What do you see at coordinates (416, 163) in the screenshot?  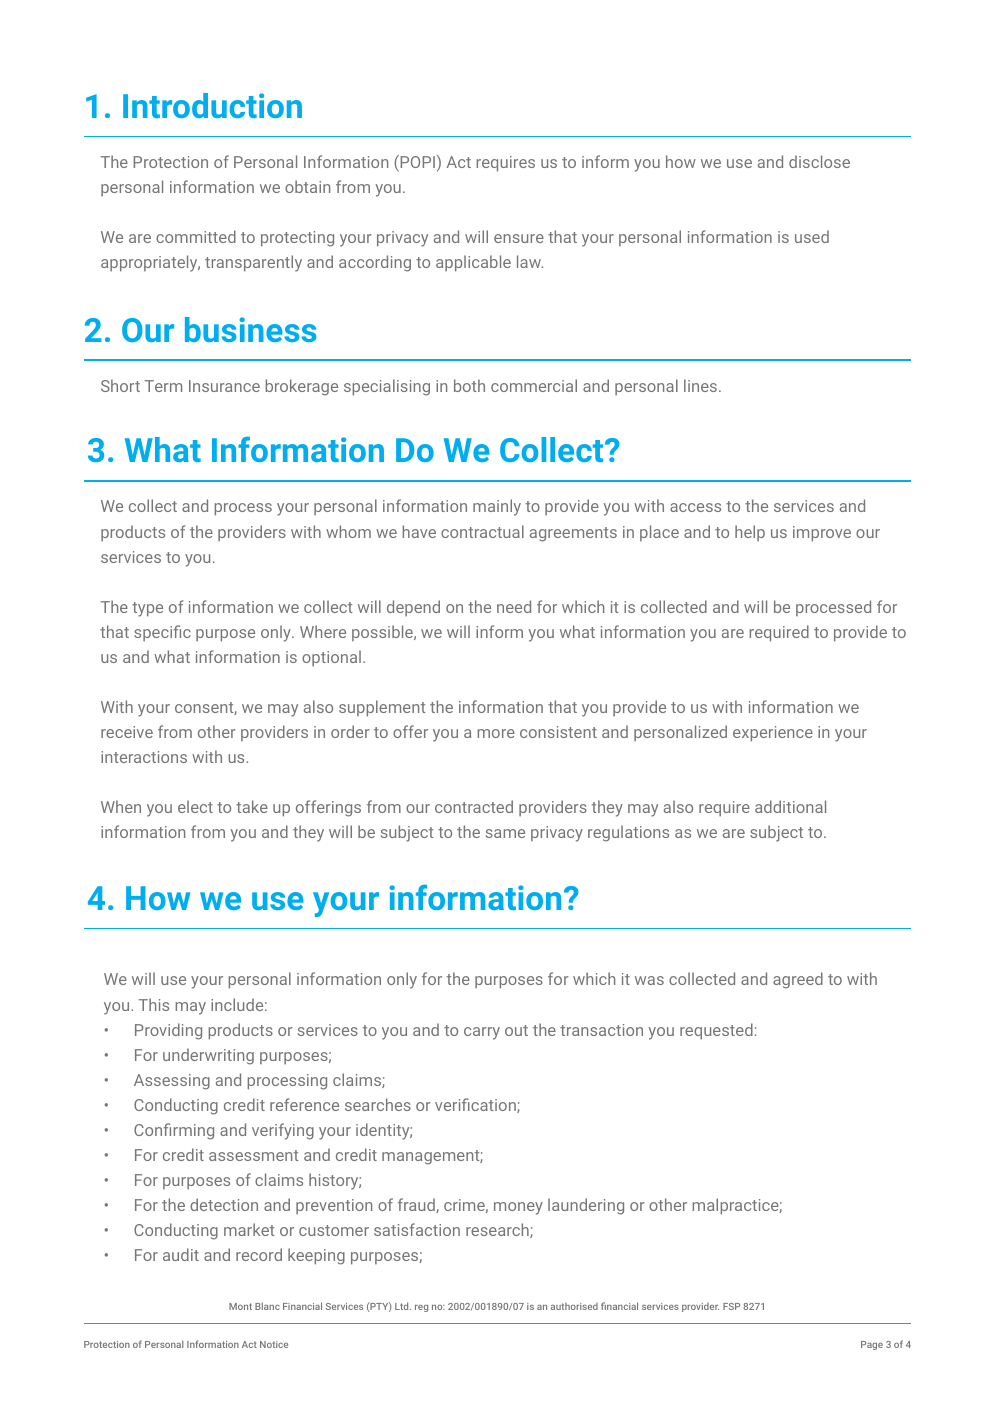 I see `POPI` at bounding box center [416, 163].
